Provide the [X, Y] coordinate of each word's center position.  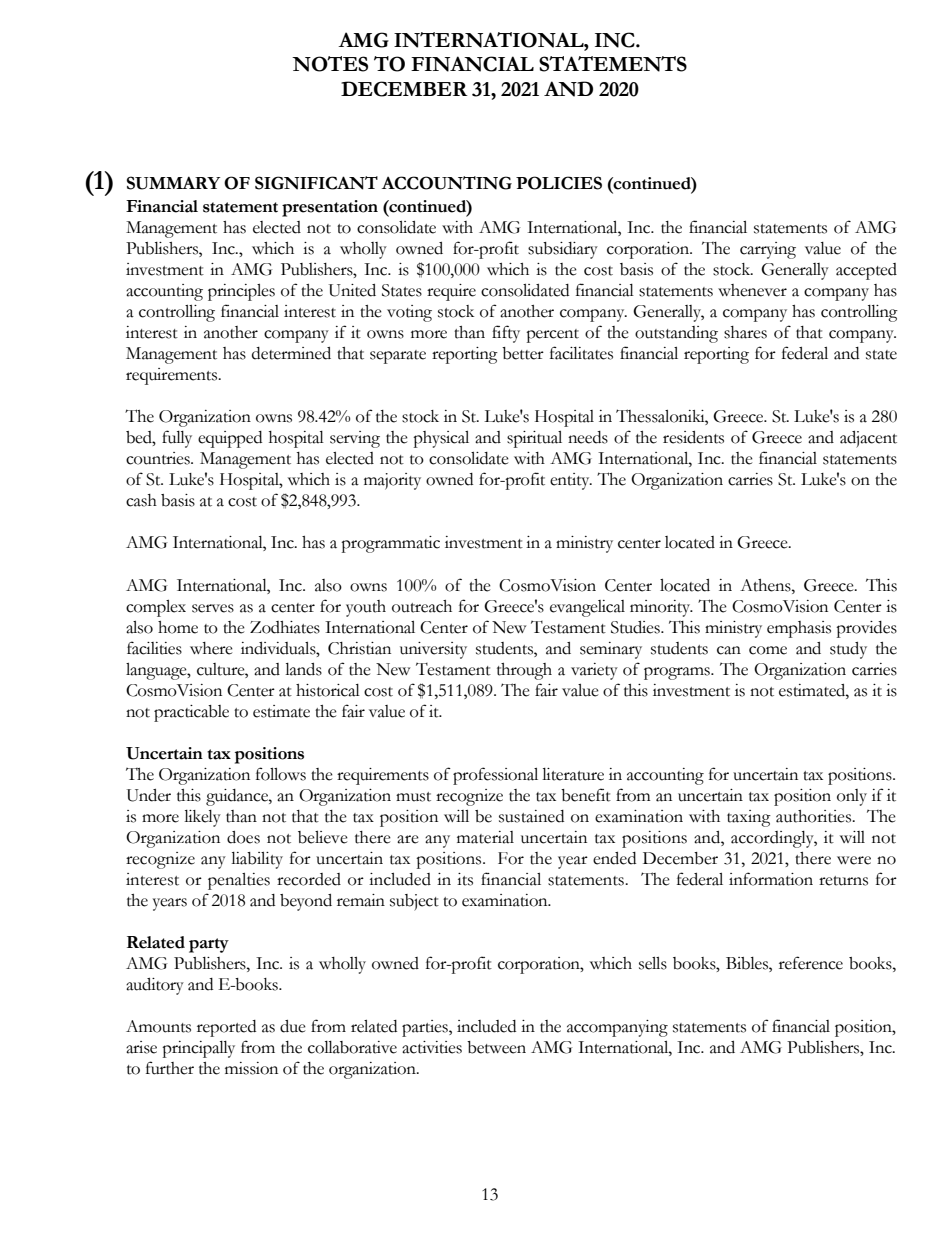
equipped [230, 439]
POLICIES [559, 183]
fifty [506, 334]
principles [241, 292]
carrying [768, 250]
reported [226, 1028]
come [768, 650]
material [485, 837]
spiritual [534, 439]
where [211, 648]
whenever [752, 290]
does [243, 837]
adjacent [868, 439]
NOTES [330, 64]
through [524, 671]
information [771, 879]
